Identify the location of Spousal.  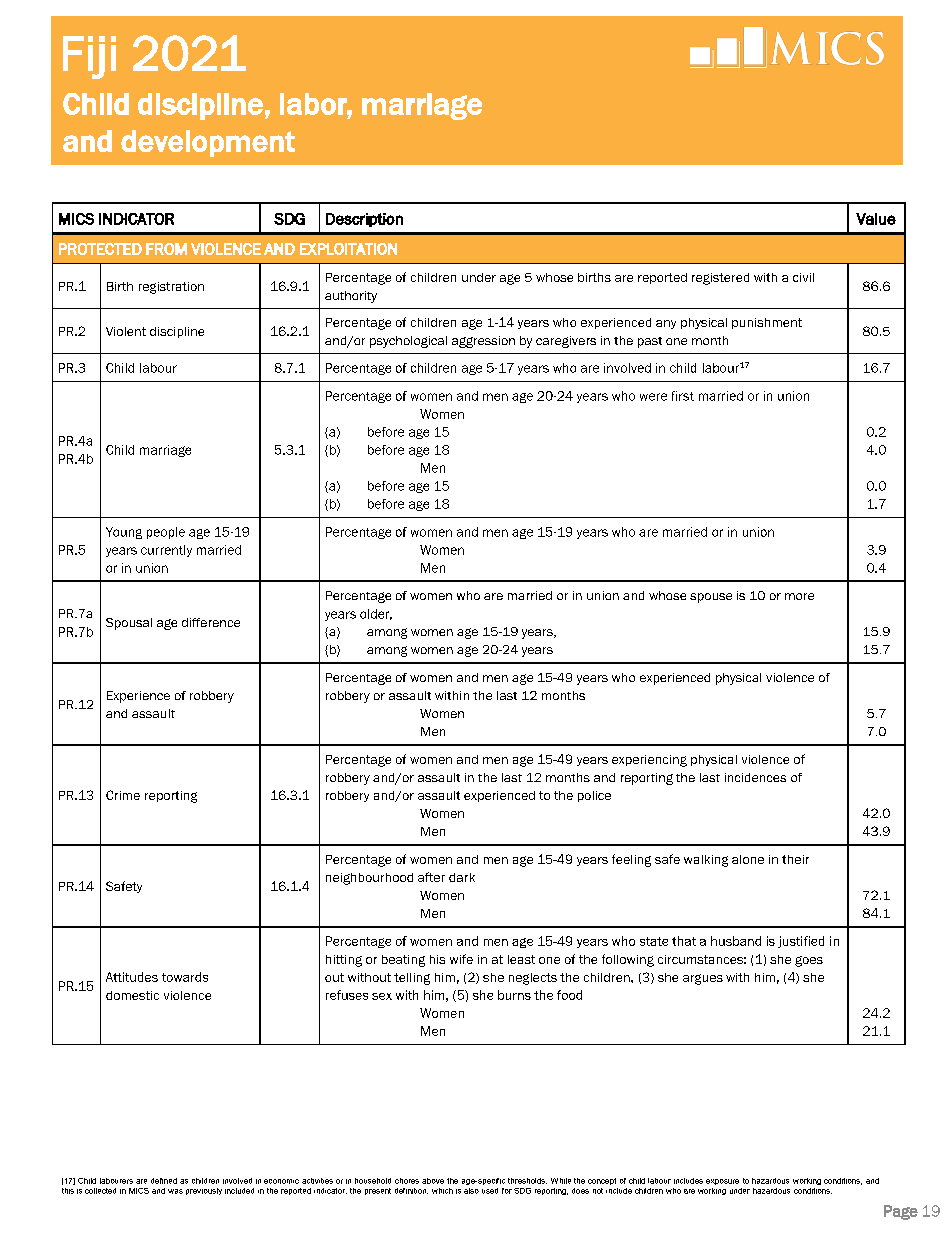
(129, 624).
